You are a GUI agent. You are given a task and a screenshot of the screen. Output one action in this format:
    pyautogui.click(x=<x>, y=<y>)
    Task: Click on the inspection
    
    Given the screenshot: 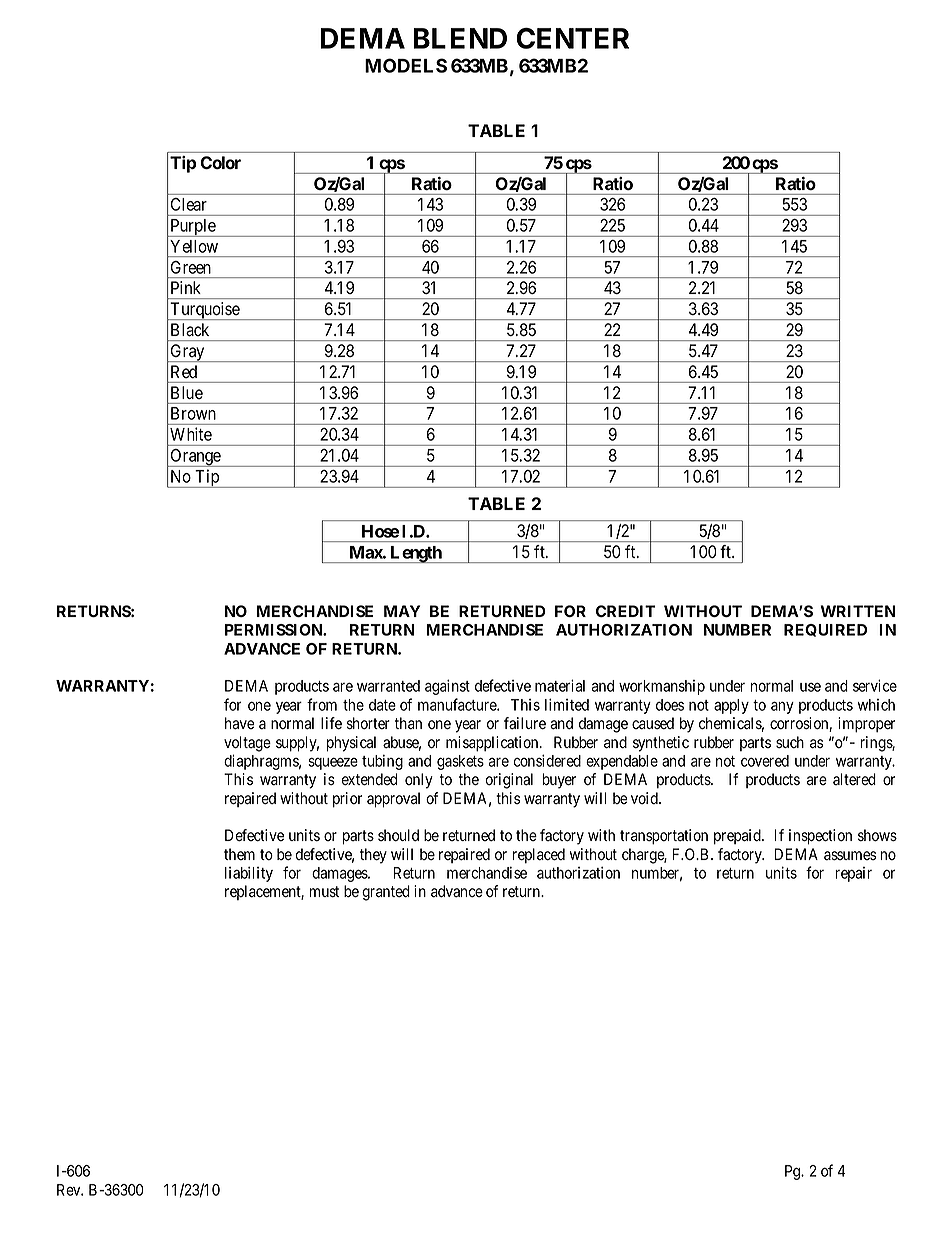 What is the action you would take?
    pyautogui.click(x=820, y=837)
